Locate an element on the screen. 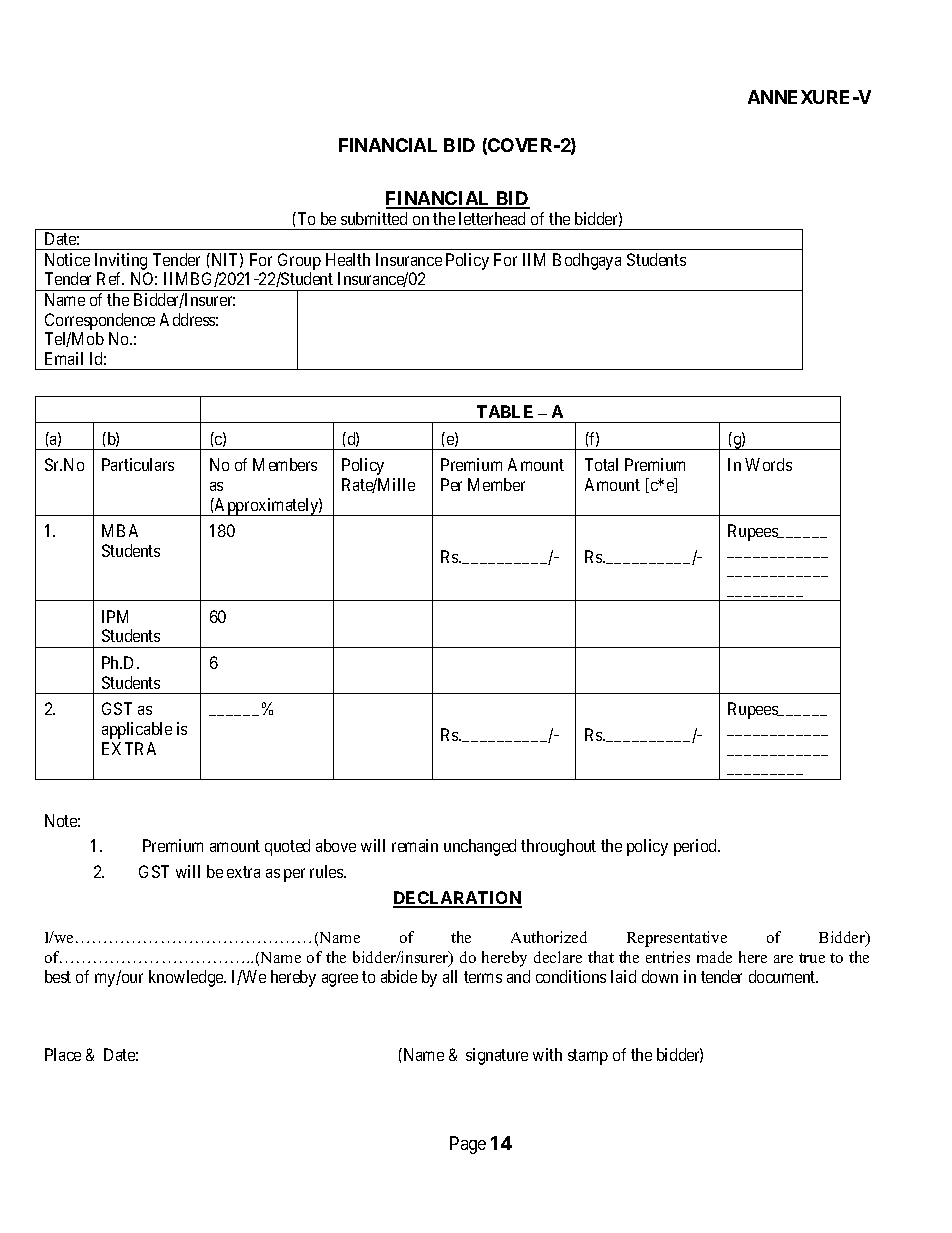  Page is located at coordinates (468, 1145).
